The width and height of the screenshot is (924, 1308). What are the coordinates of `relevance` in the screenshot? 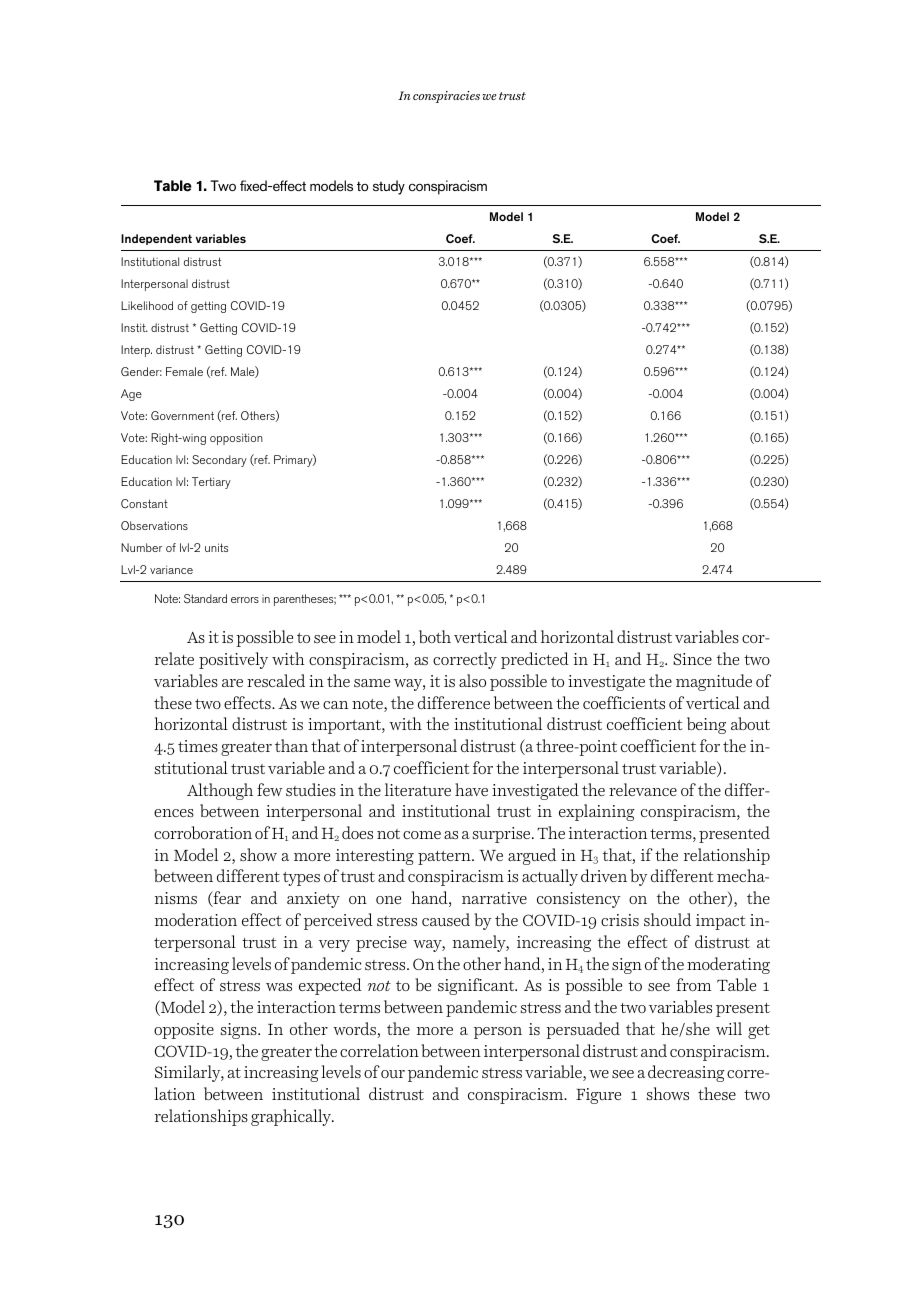 It's located at (643, 789).
